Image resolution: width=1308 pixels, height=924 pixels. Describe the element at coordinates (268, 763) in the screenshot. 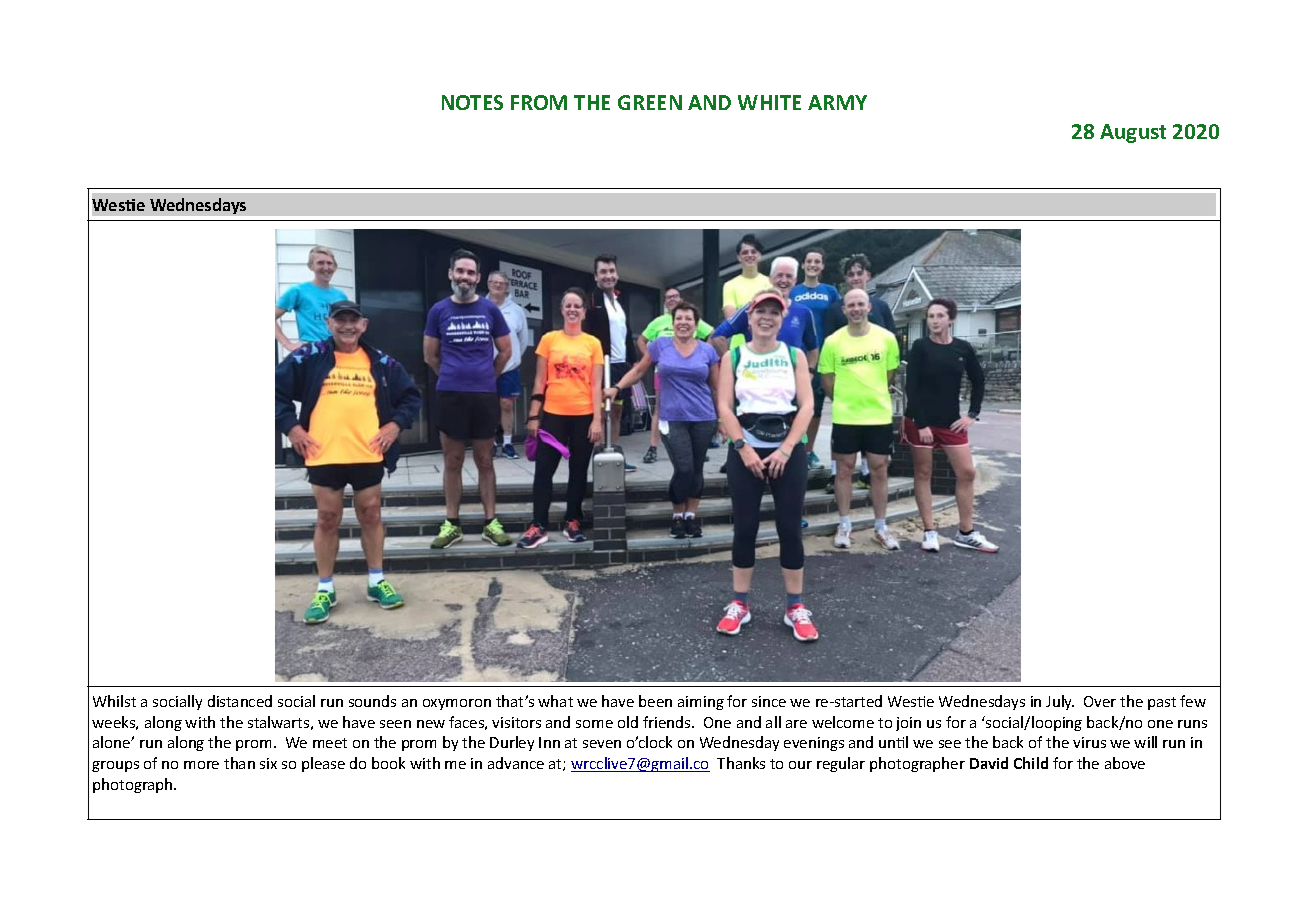

I see `six` at that location.
